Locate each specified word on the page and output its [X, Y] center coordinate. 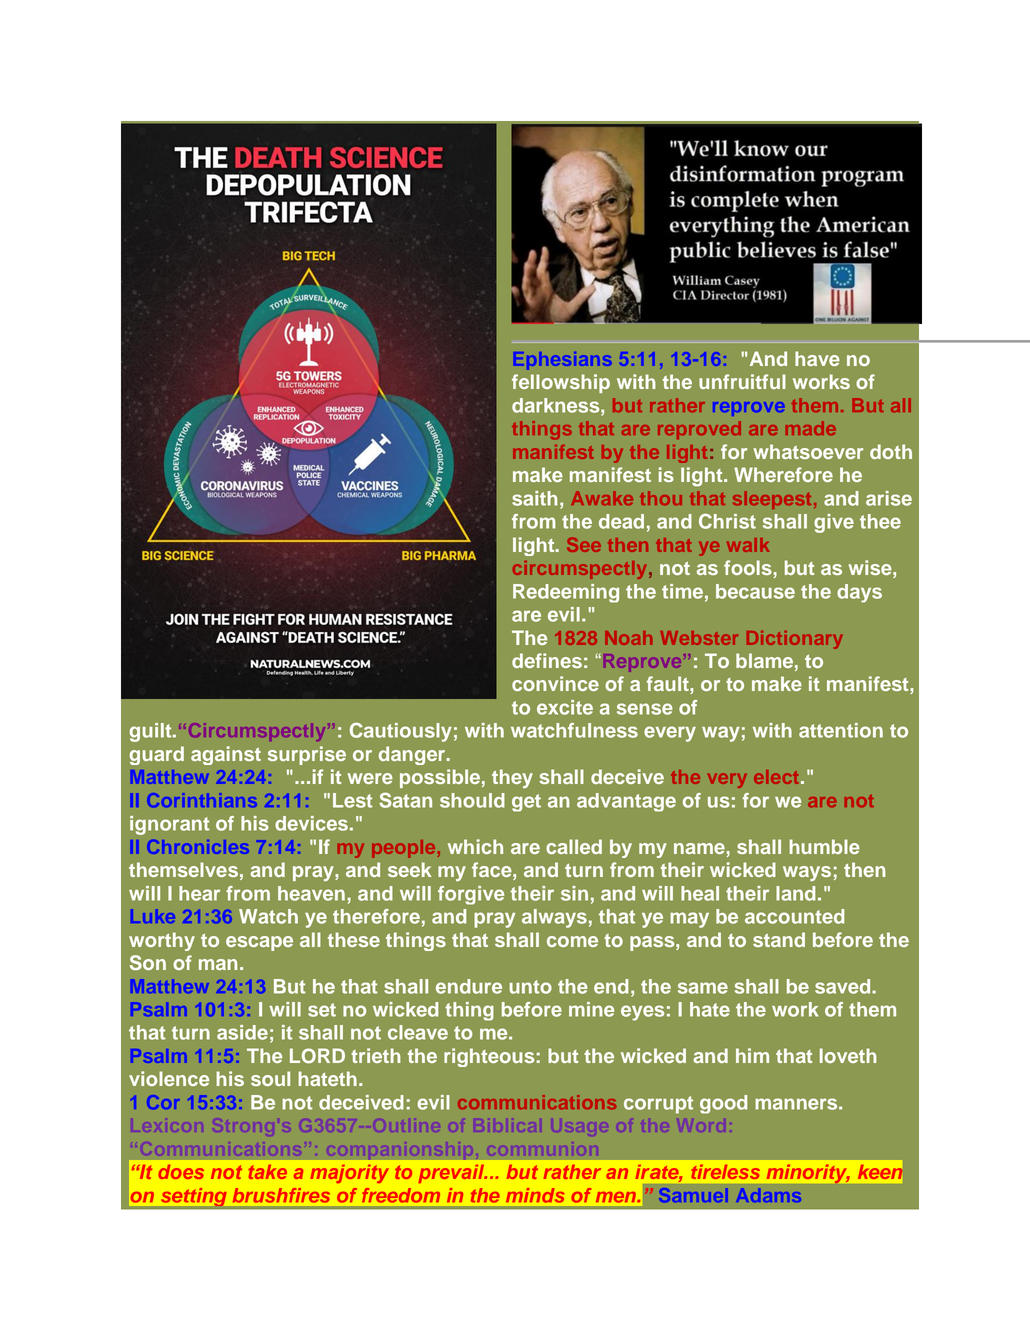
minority [808, 1174]
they [512, 778]
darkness [557, 406]
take [268, 1172]
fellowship [561, 383]
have [817, 358]
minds [535, 1195]
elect [776, 777]
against [226, 755]
